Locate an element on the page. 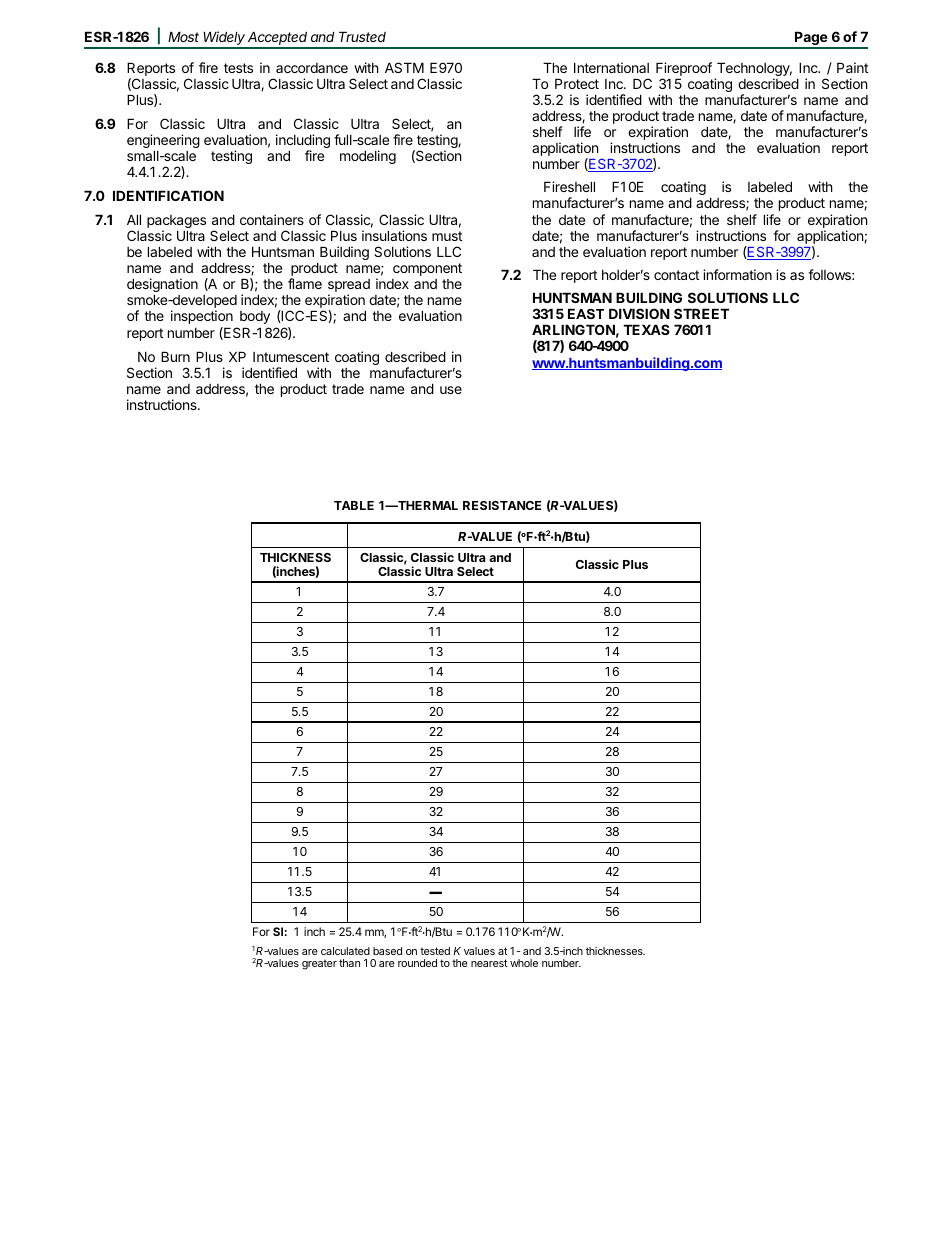  Protect is located at coordinates (577, 83).
